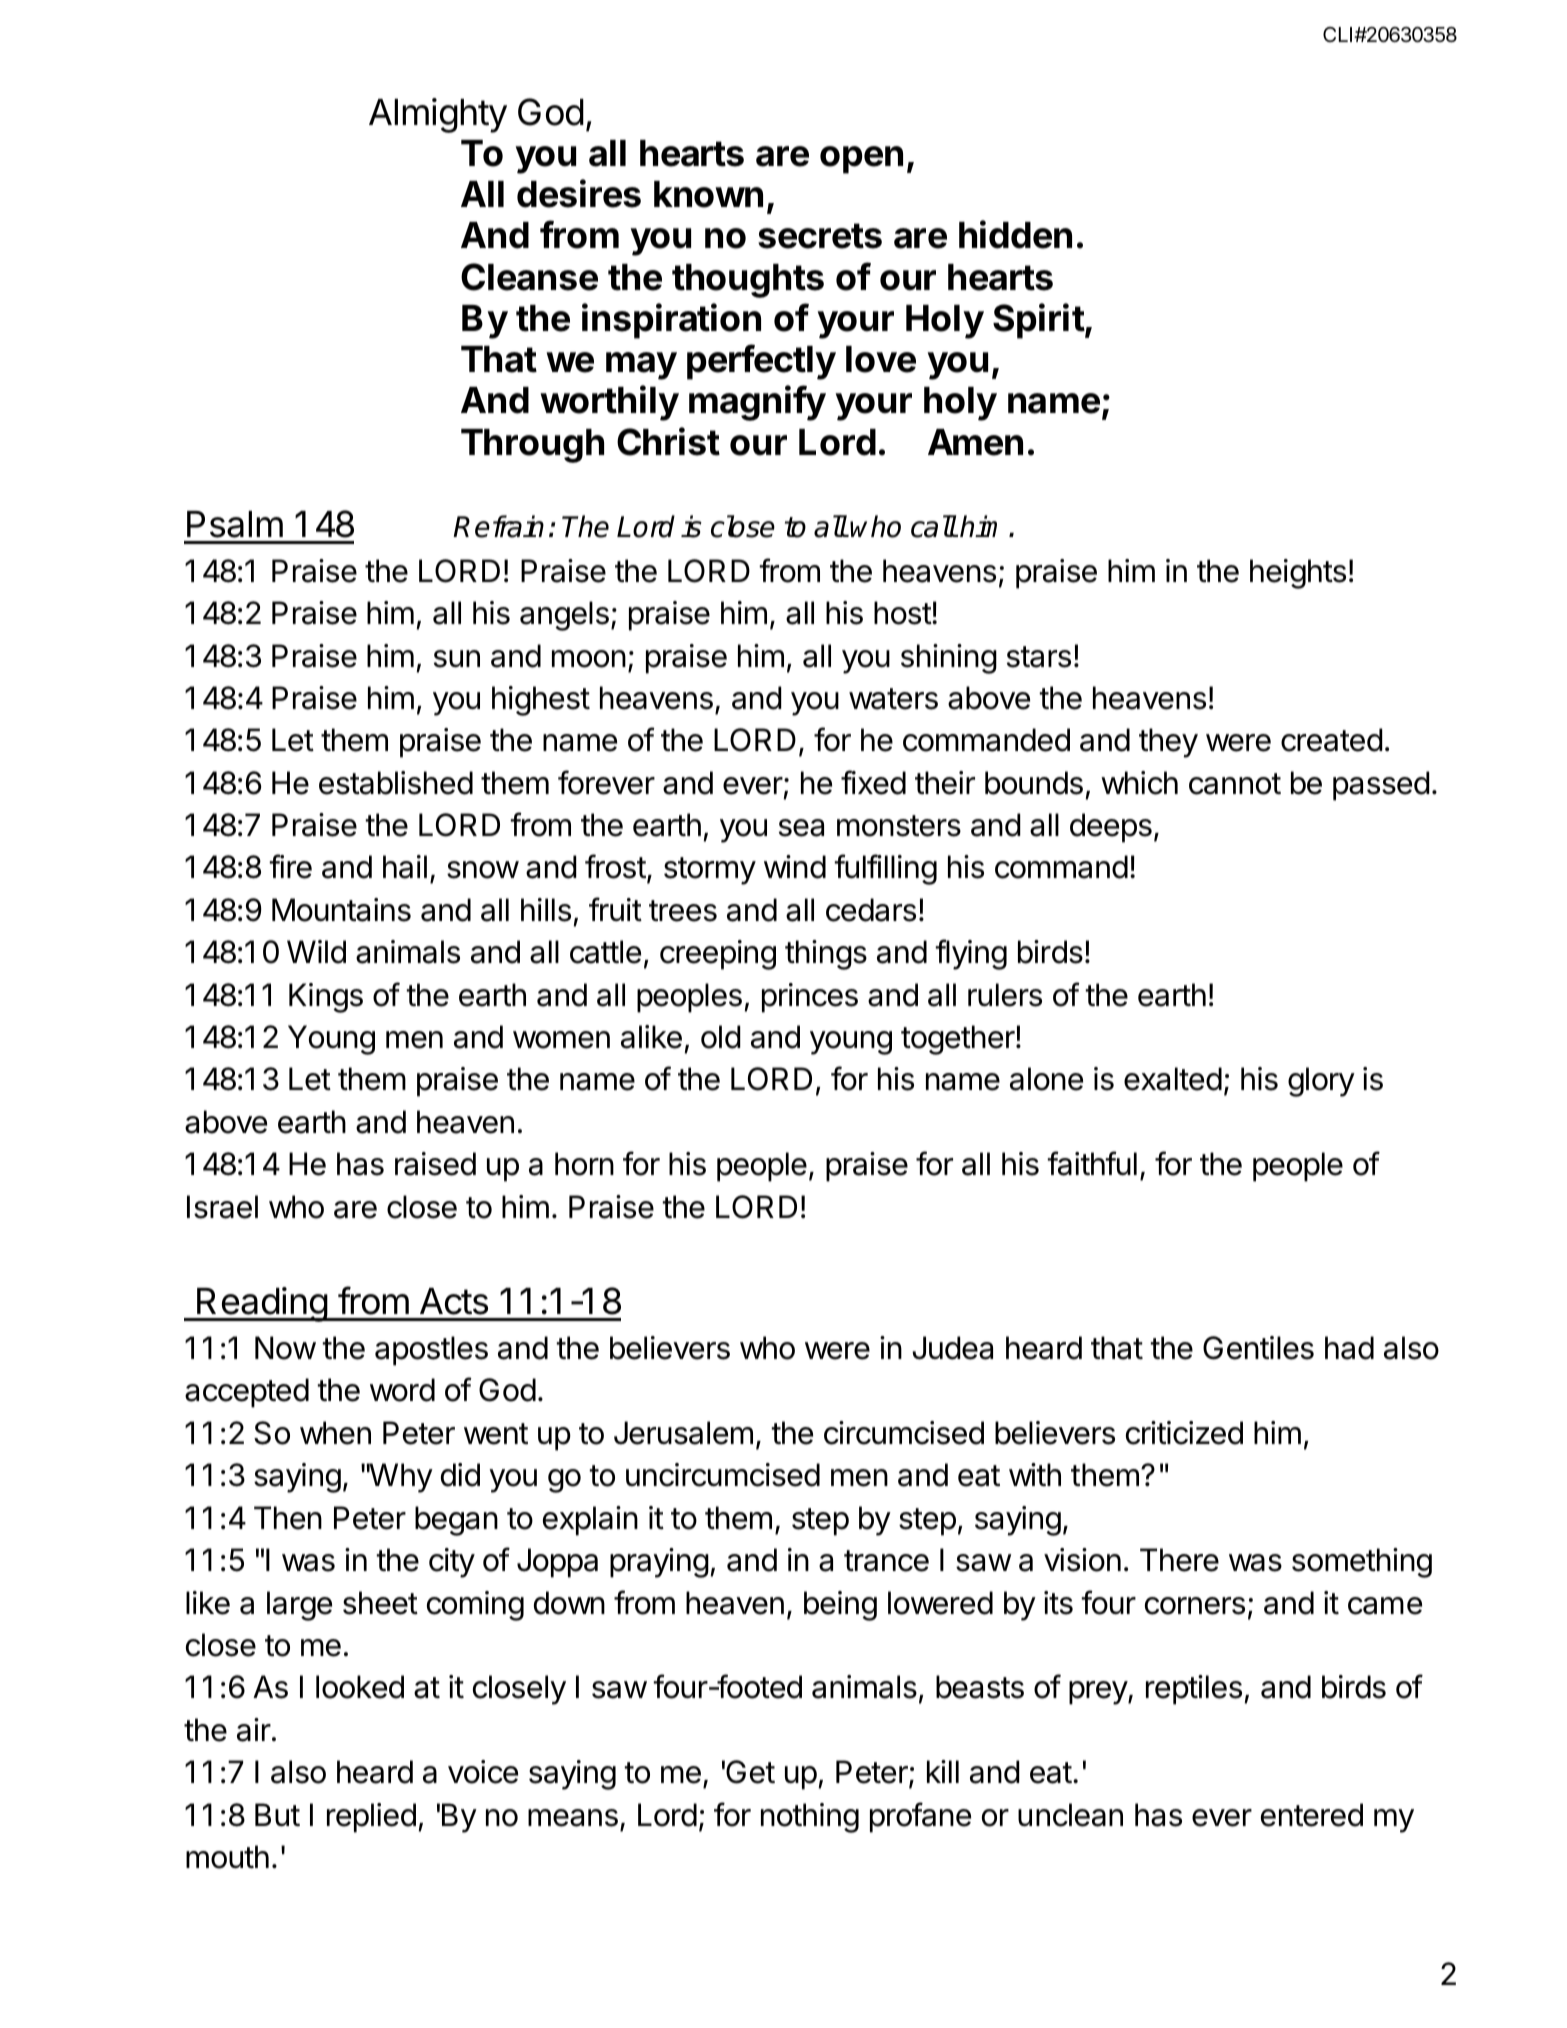 The image size is (1567, 2028). I want to click on open, so click(861, 160).
